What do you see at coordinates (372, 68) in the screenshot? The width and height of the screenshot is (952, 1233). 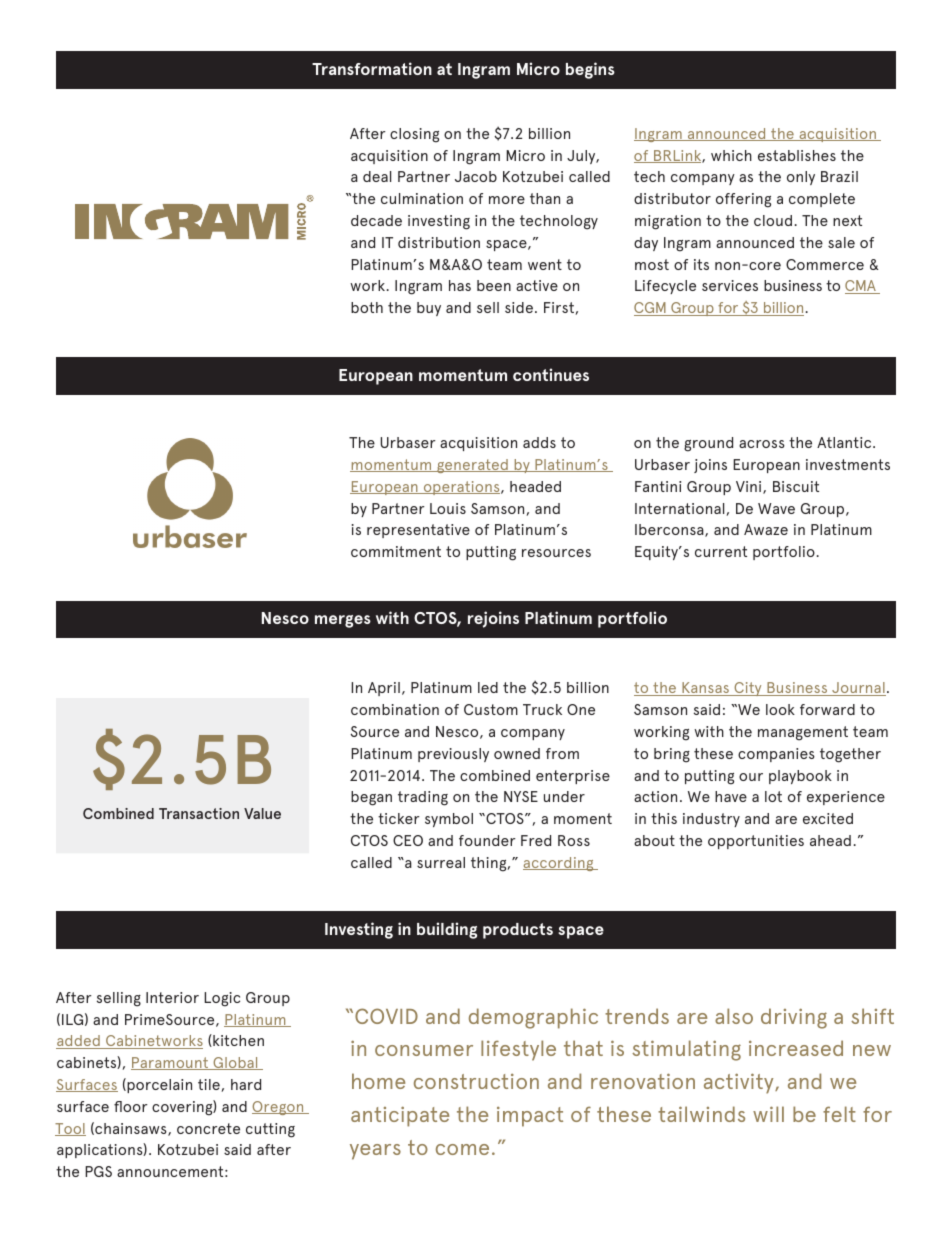 I see `Transformation` at bounding box center [372, 68].
